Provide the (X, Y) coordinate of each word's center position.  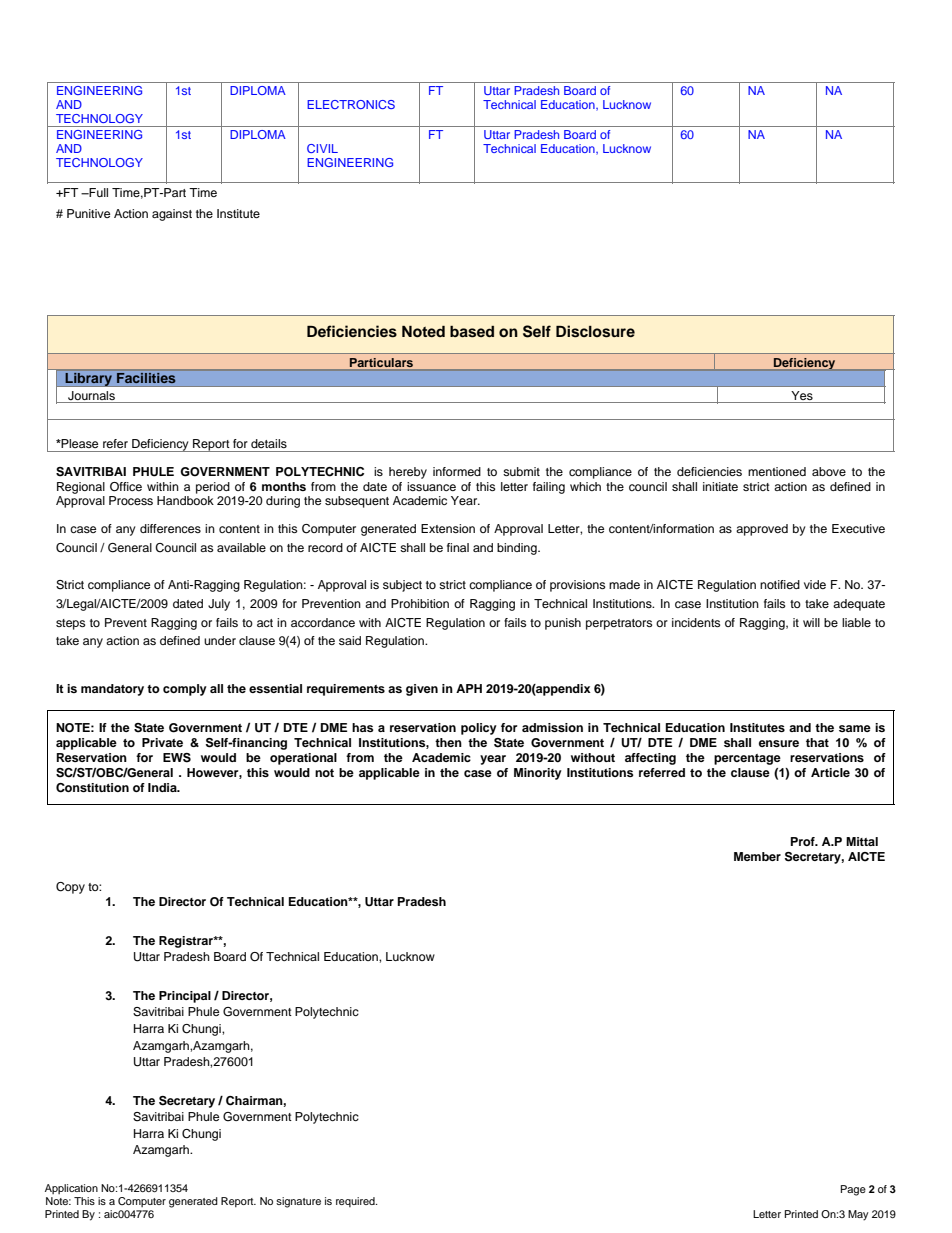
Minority (538, 774)
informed (457, 471)
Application (71, 1189)
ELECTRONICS (351, 104)
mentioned (777, 471)
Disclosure (595, 331)
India (163, 787)
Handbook (185, 500)
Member (757, 856)
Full (97, 192)
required (356, 1202)
